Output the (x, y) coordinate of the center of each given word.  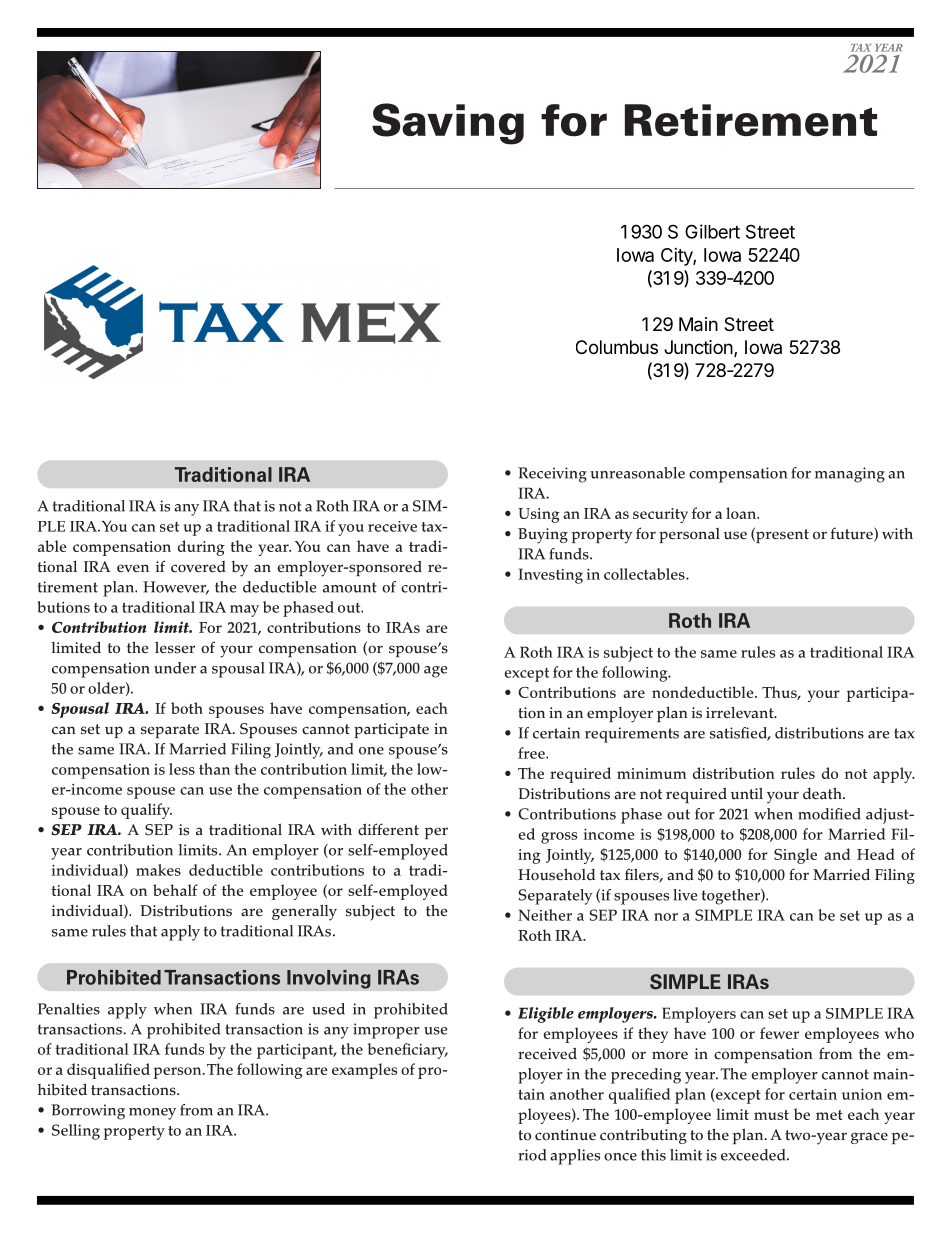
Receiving (552, 475)
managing (850, 475)
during (201, 548)
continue (565, 1135)
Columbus (617, 347)
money (152, 1114)
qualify (146, 811)
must (771, 1115)
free (532, 753)
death (823, 793)
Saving (448, 124)
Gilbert (712, 231)
